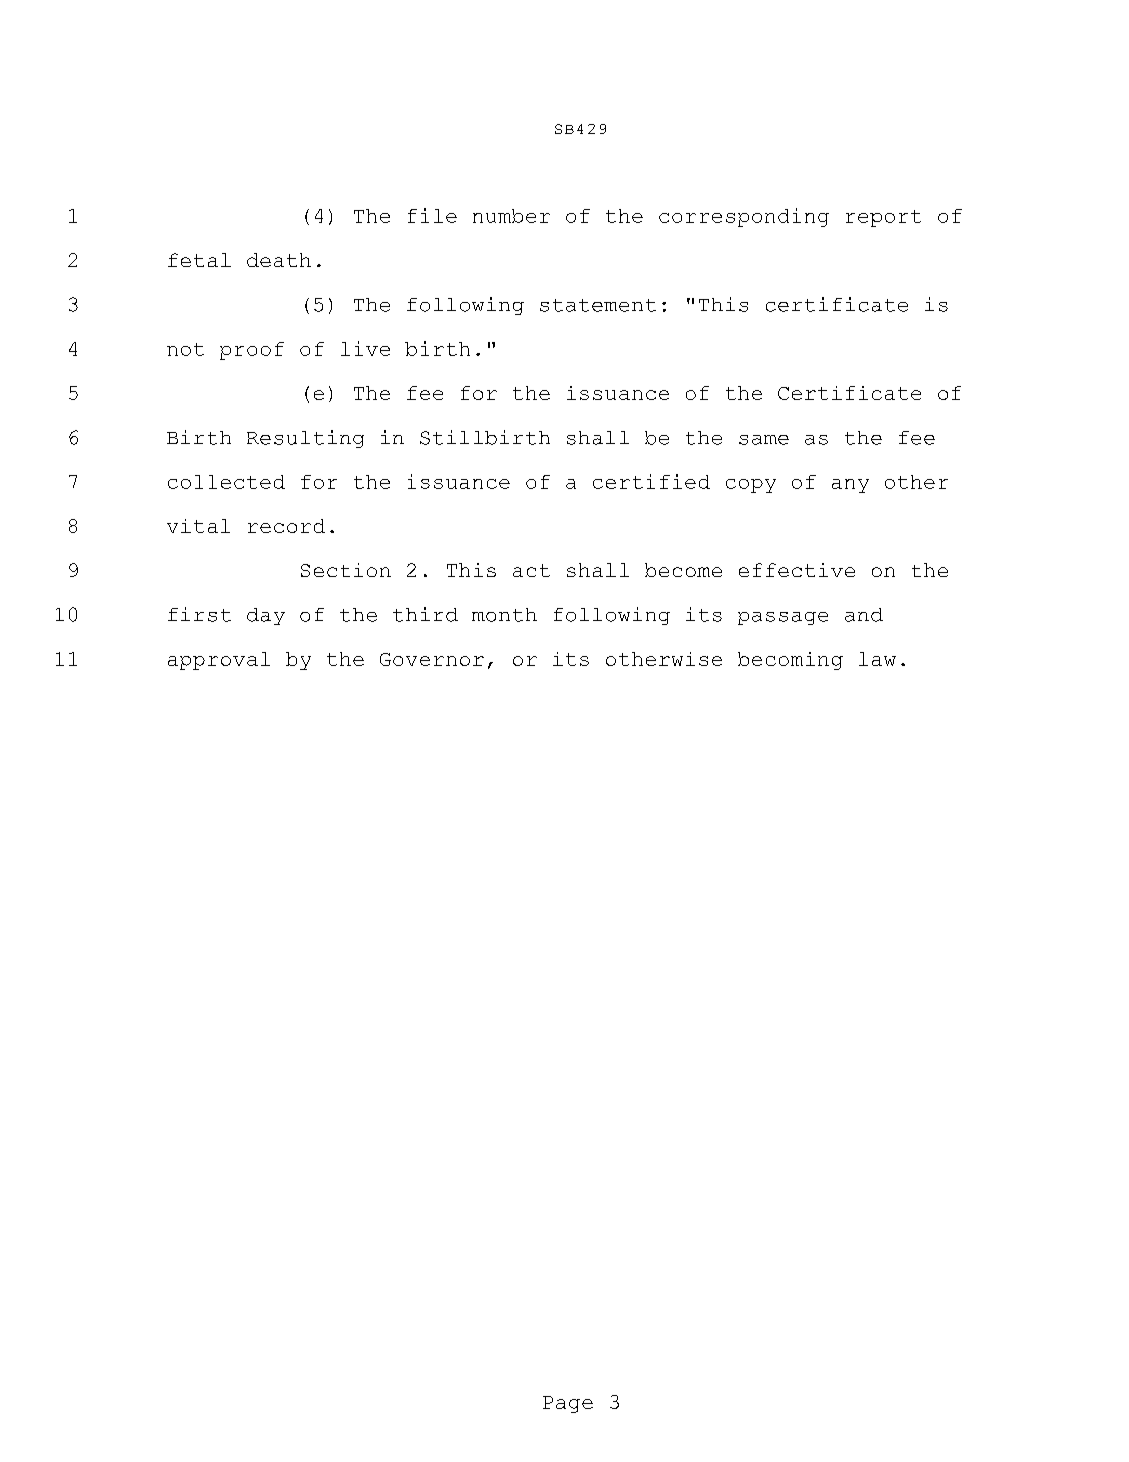 This image has height=1462, width=1129. What do you see at coordinates (568, 1404) in the image?
I see `Page` at bounding box center [568, 1404].
